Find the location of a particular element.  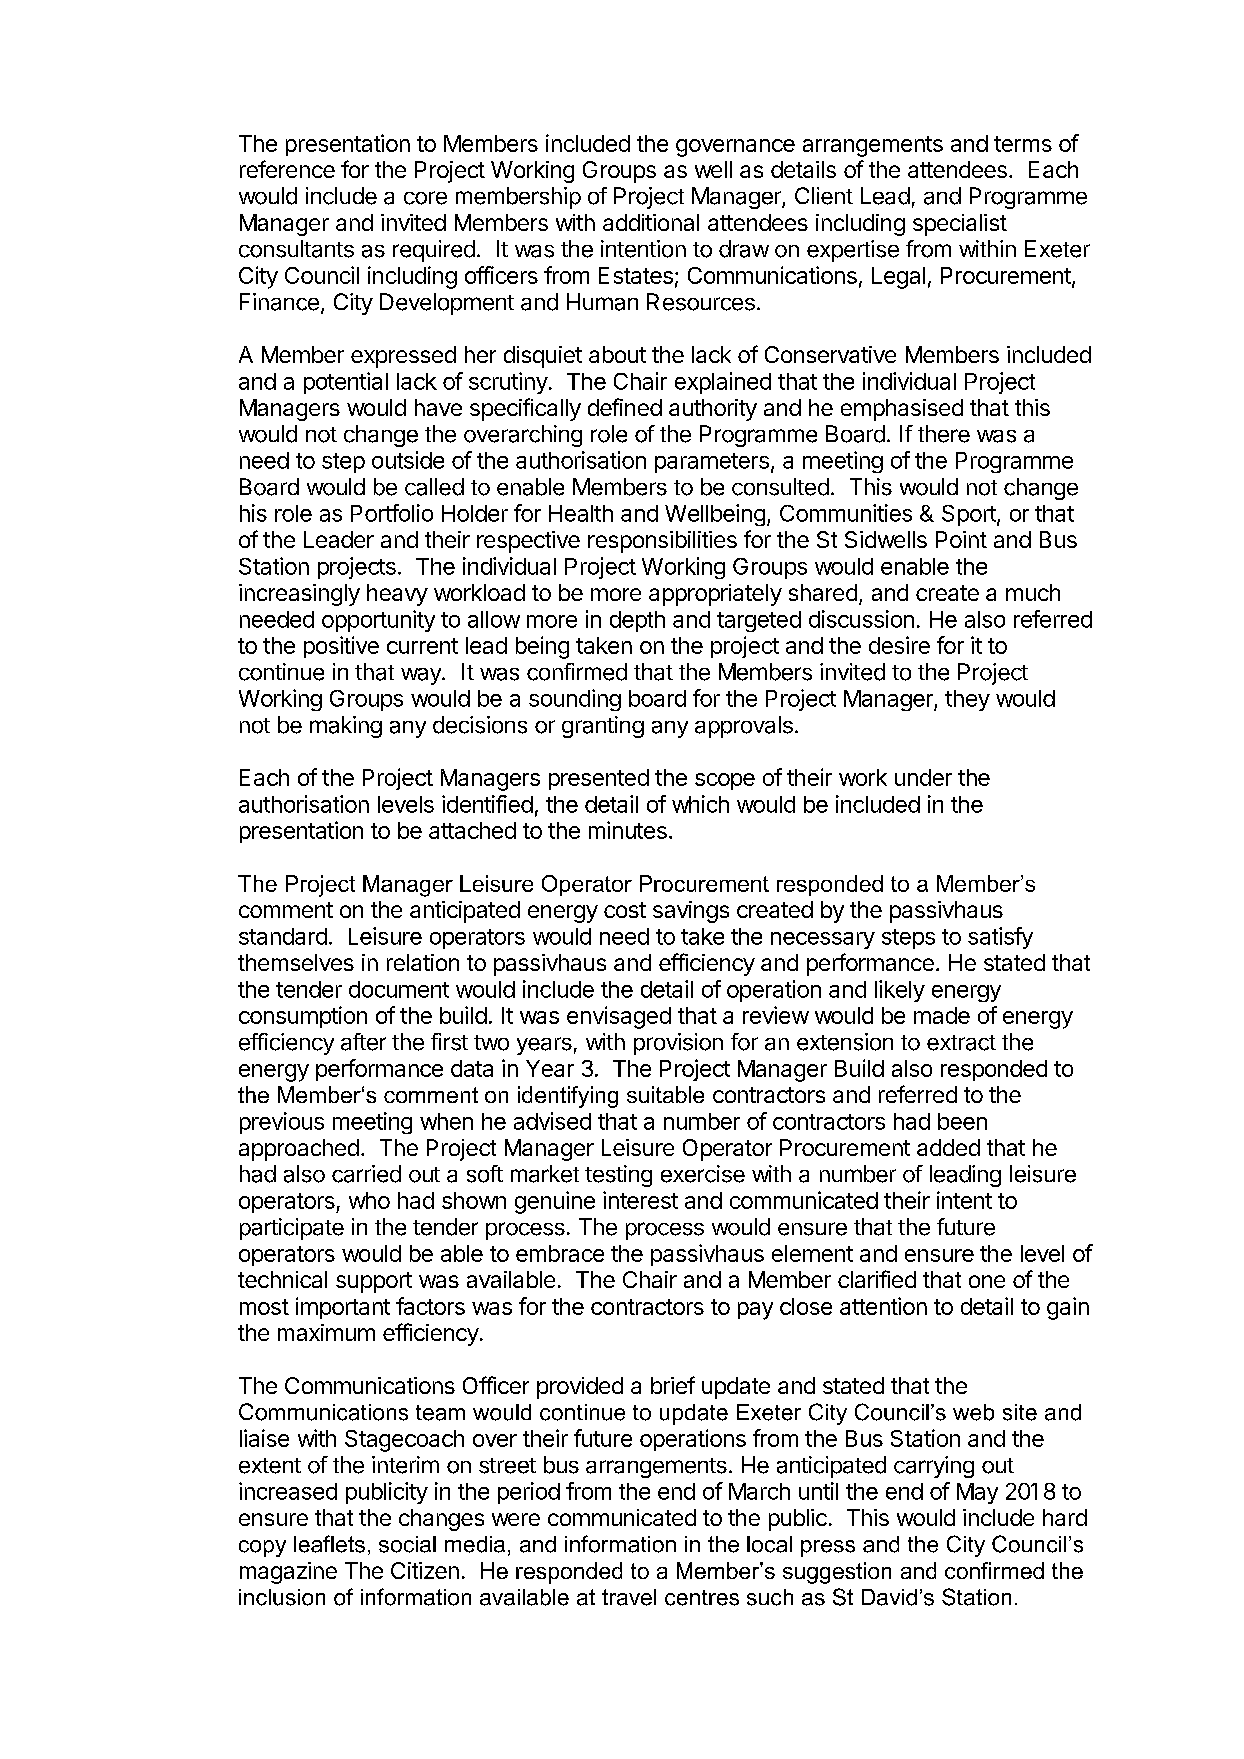

savings is located at coordinates (691, 912).
